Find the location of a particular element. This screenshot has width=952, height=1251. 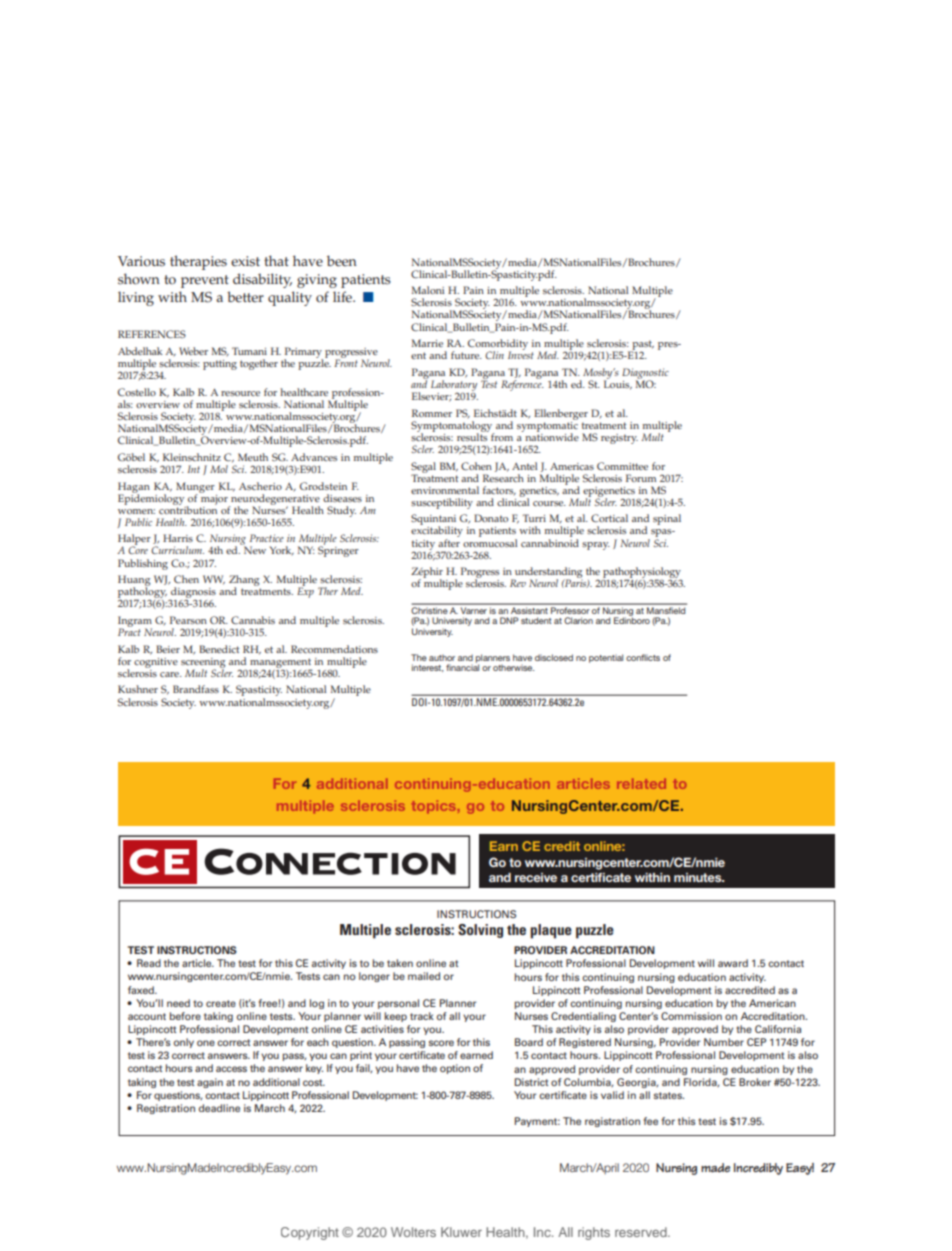

Solving is located at coordinates (480, 931).
